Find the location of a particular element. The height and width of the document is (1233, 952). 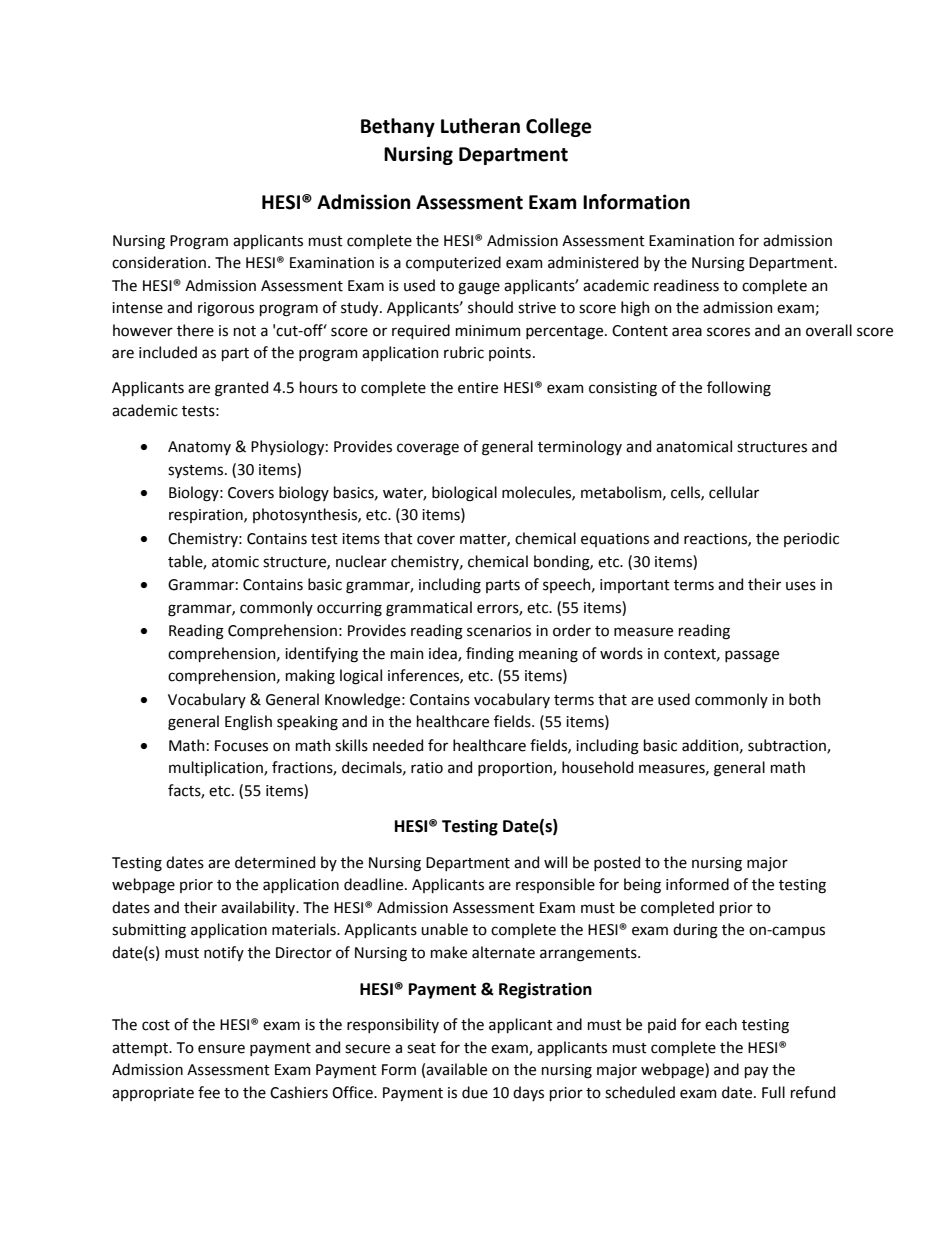

following is located at coordinates (739, 389).
